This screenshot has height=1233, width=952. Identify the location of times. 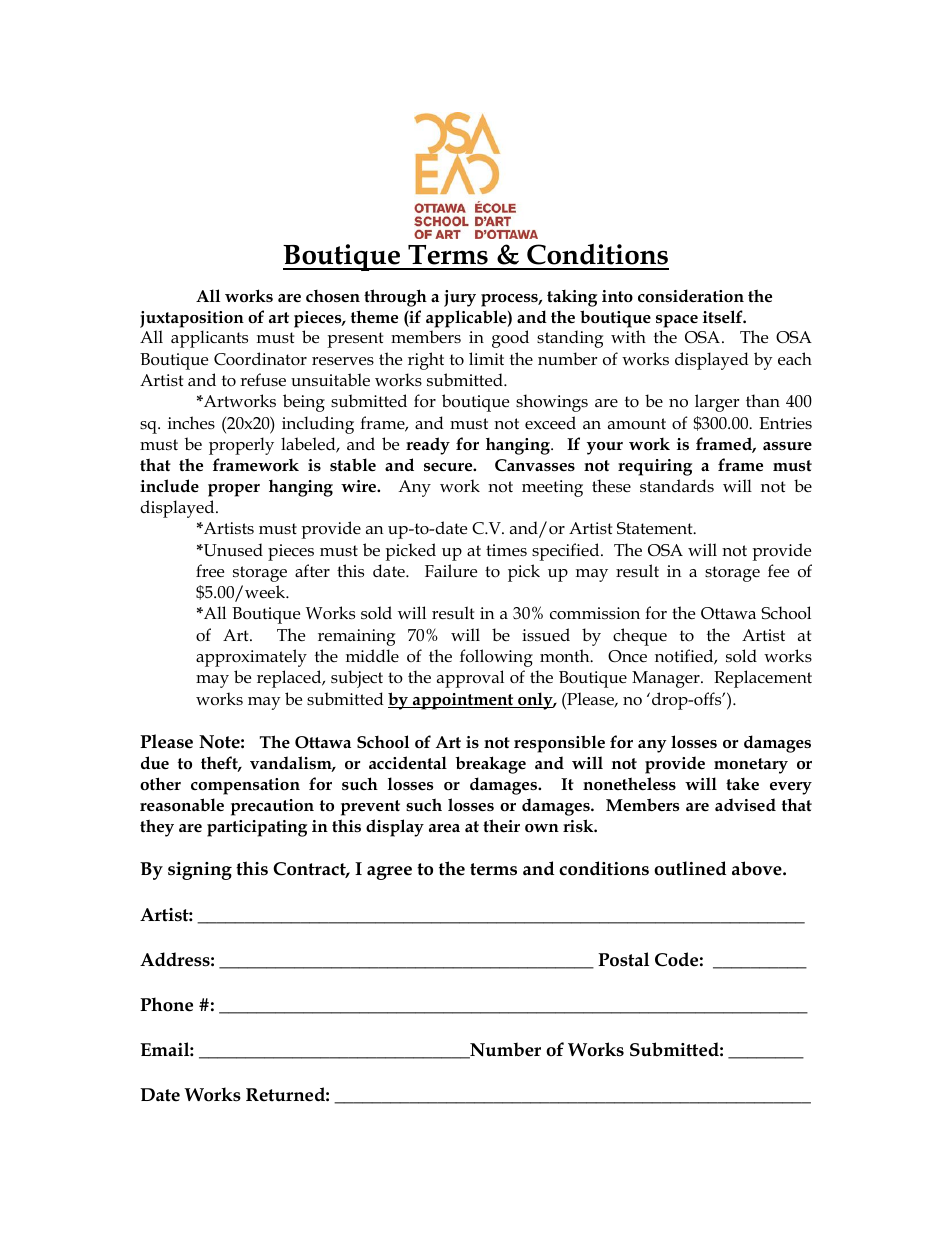
(506, 550).
